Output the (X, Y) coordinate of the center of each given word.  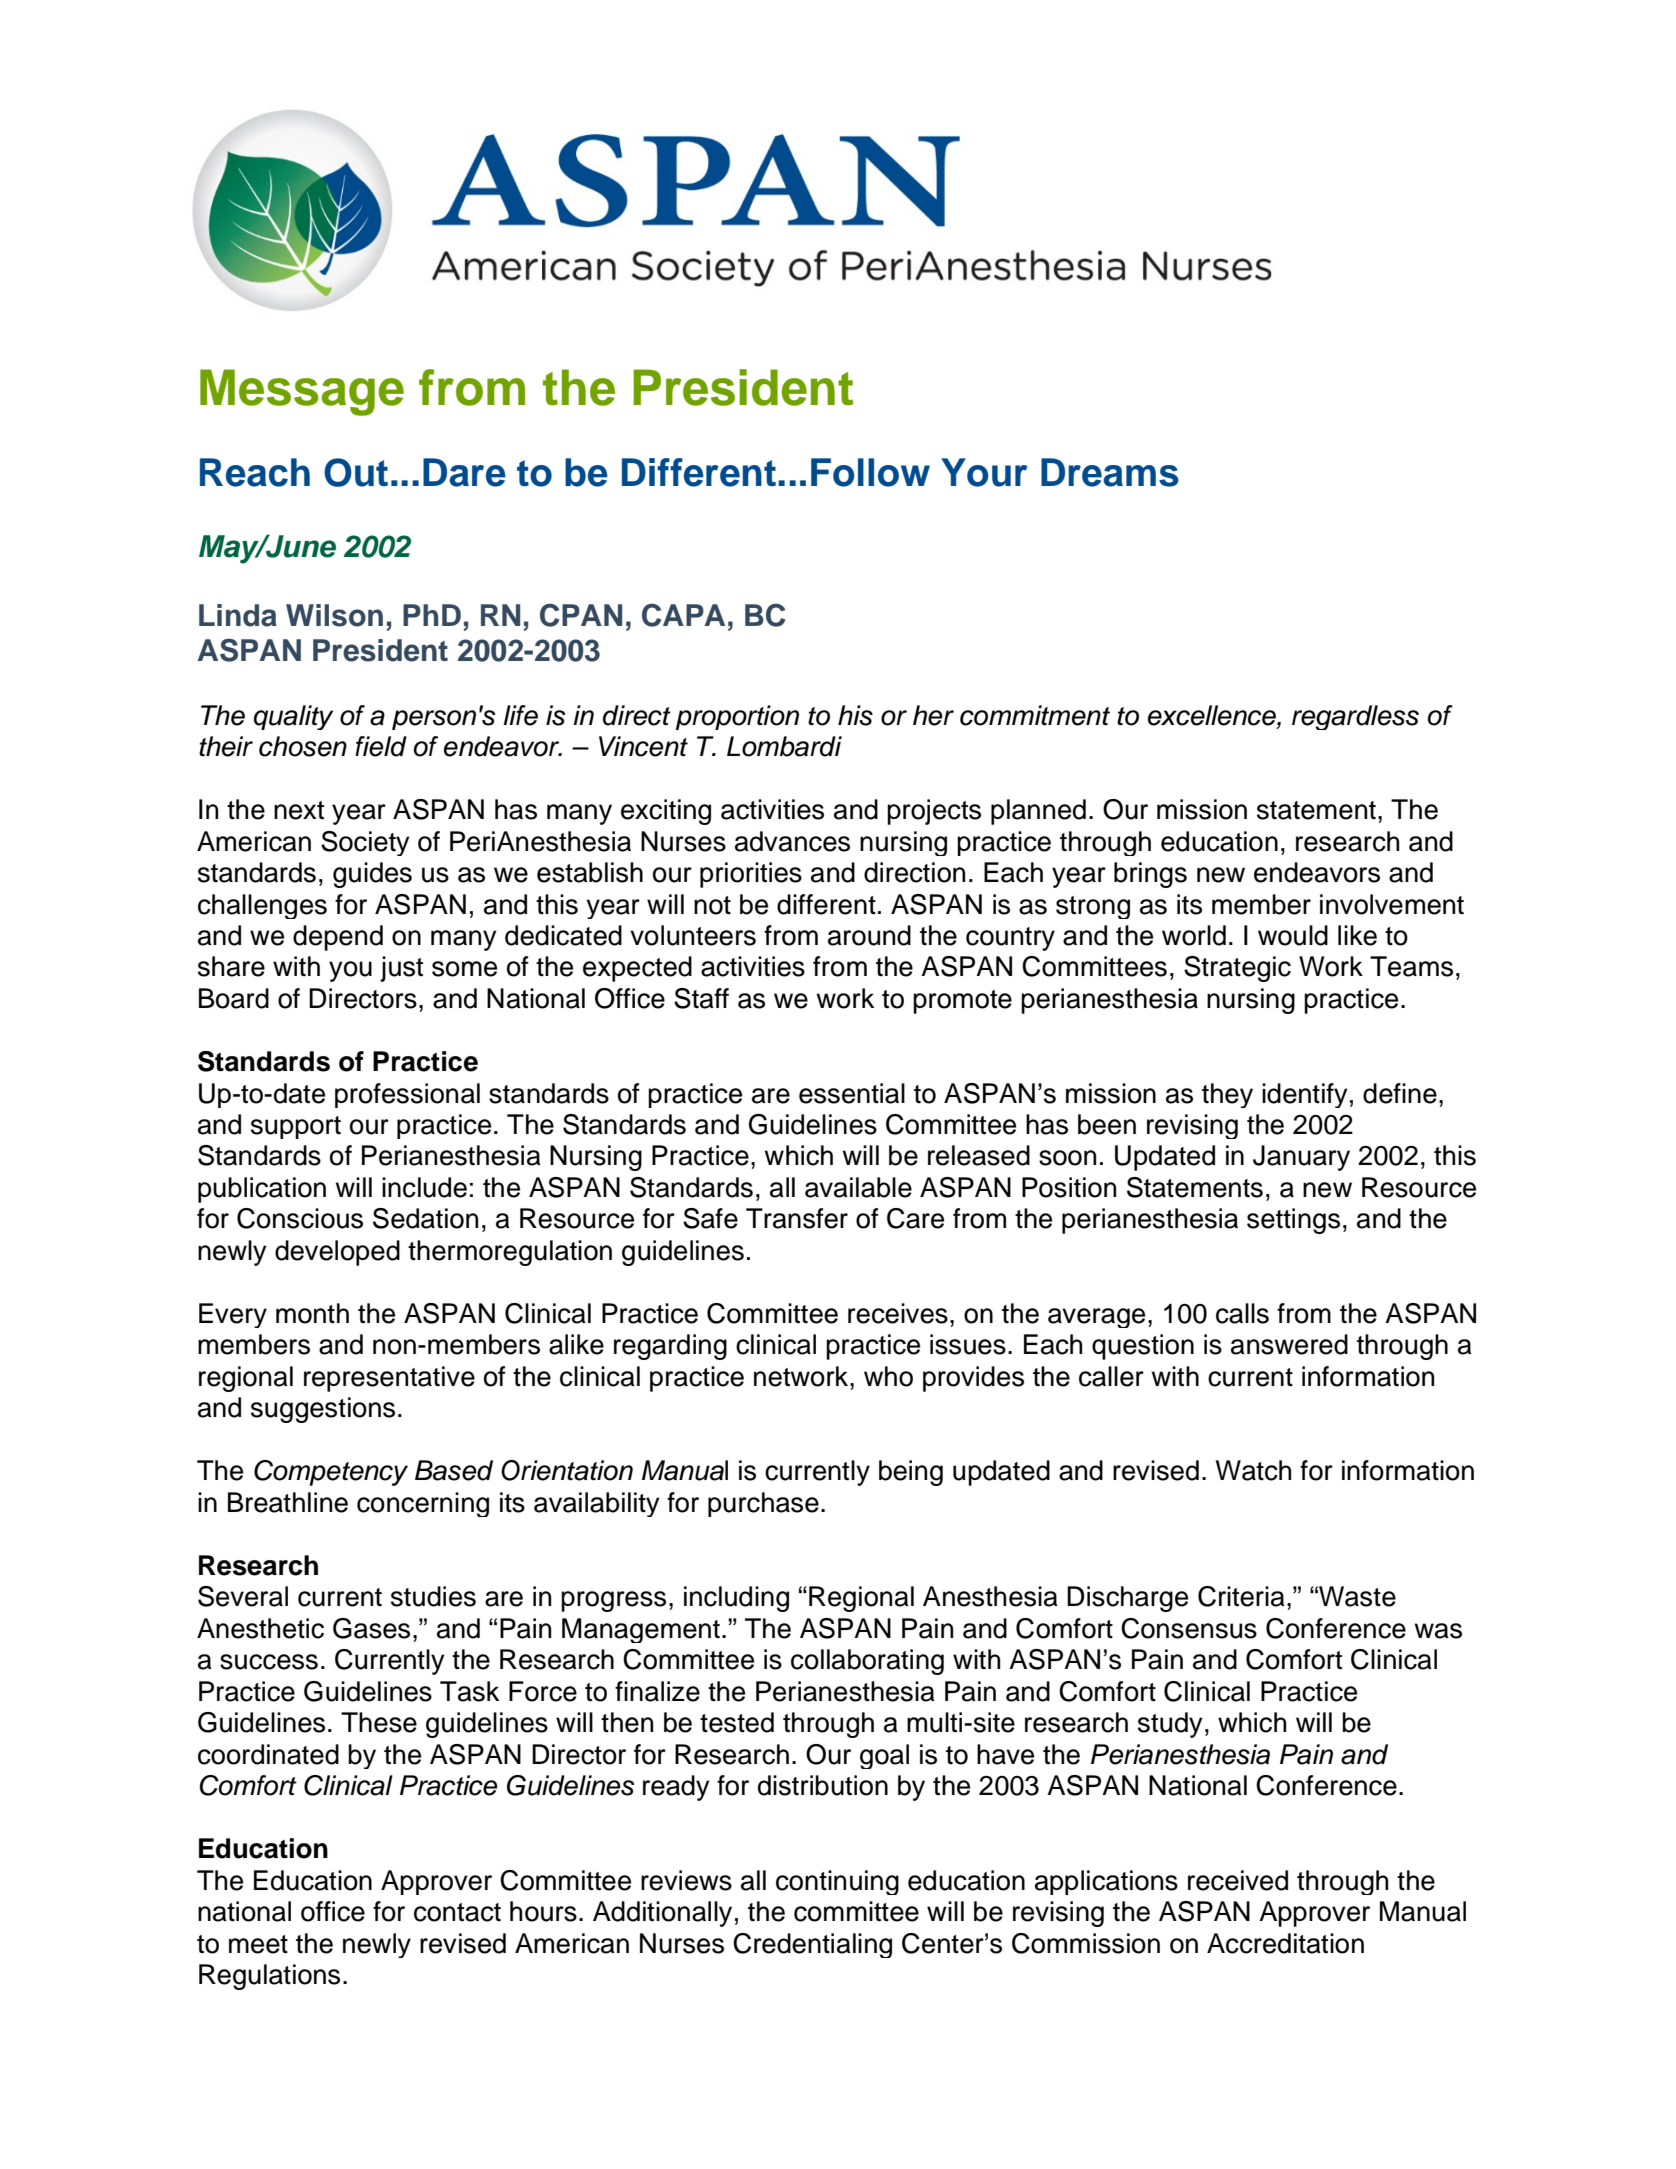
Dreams (1110, 472)
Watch (1253, 1470)
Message (302, 392)
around (869, 935)
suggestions (323, 1410)
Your (984, 472)
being (911, 1473)
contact (457, 1912)
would (1293, 935)
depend (338, 938)
